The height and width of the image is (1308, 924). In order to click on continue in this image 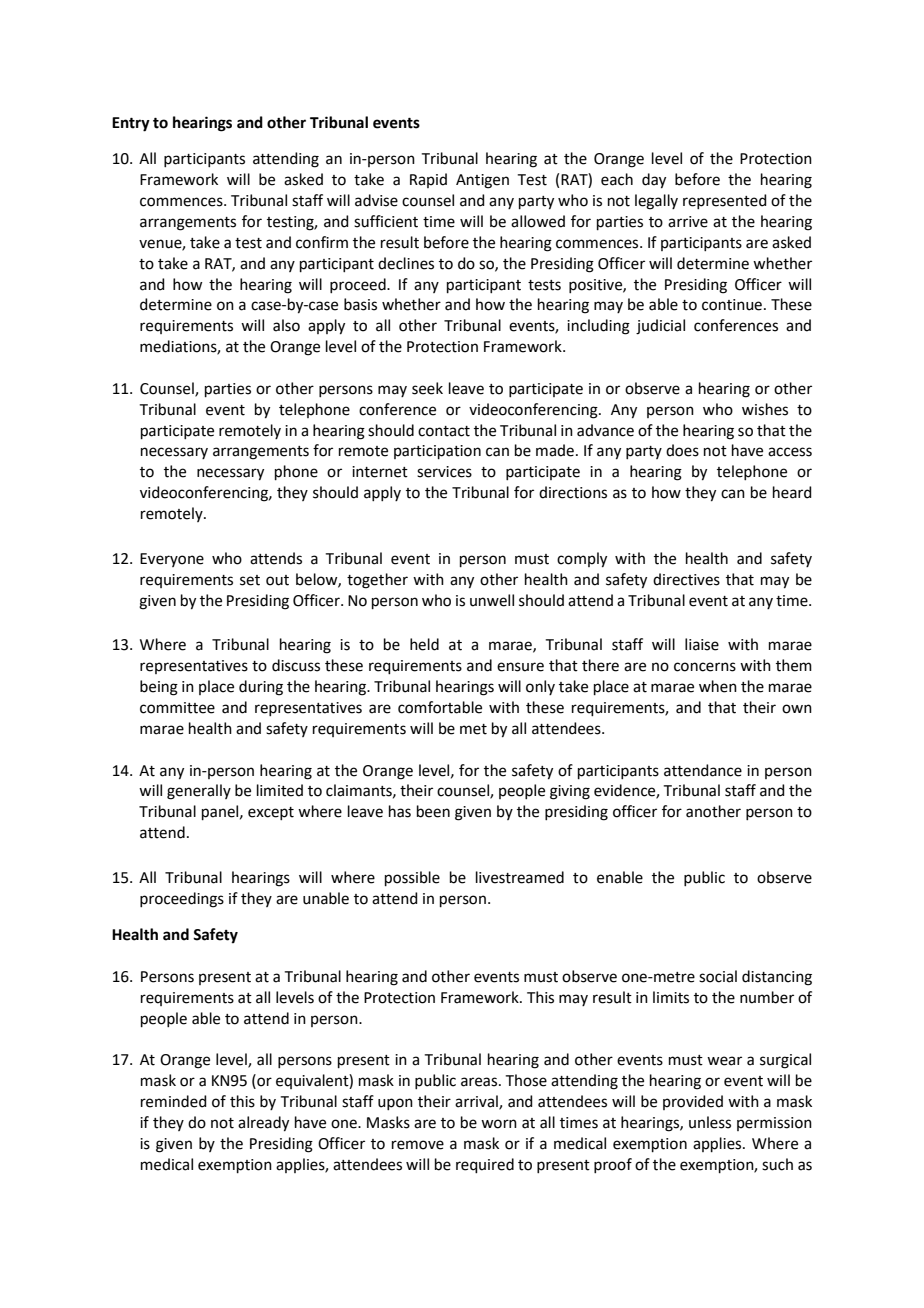, I will do `click(732, 305)`.
